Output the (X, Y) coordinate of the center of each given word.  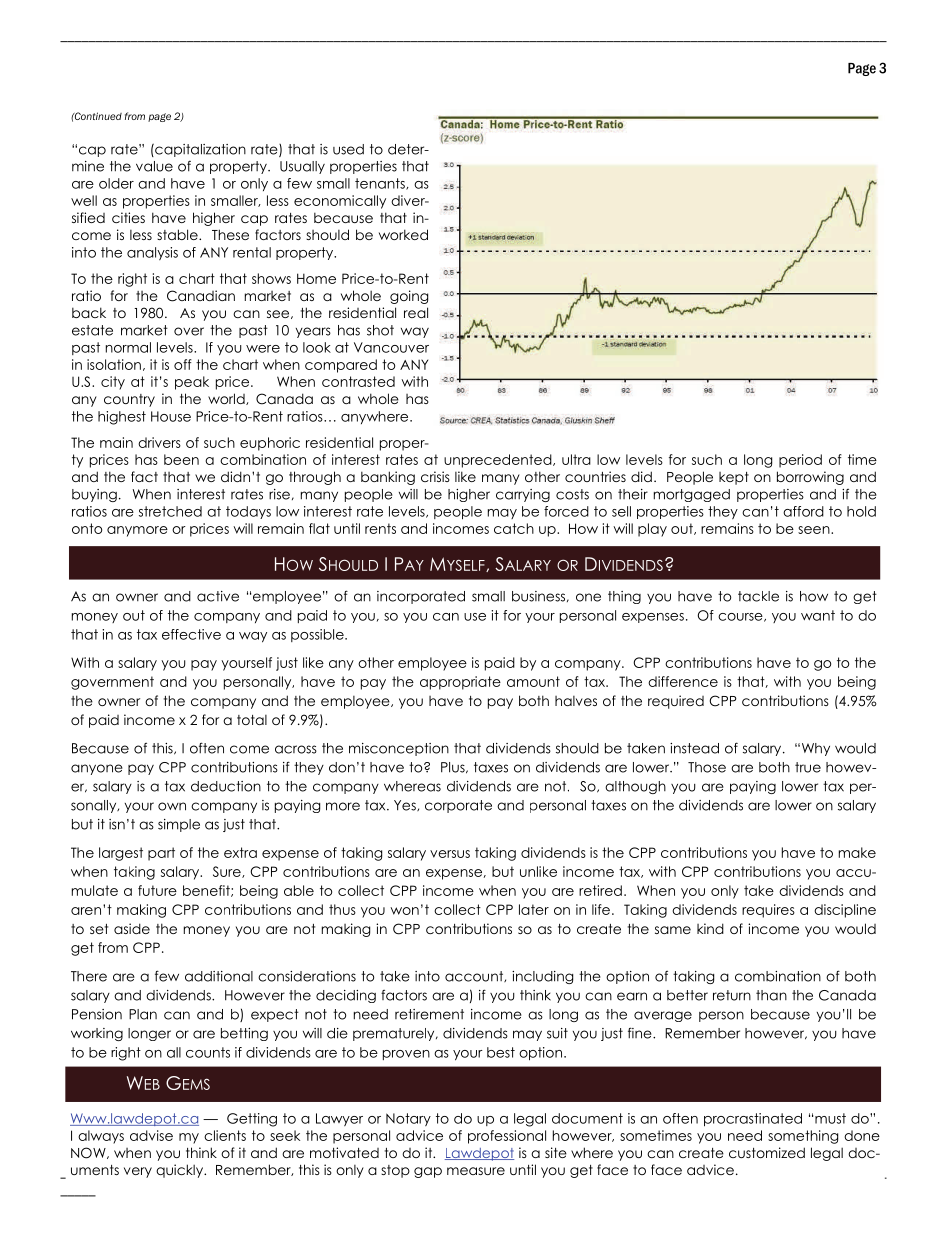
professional (507, 1137)
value (154, 166)
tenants (381, 184)
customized (767, 1152)
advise (151, 1135)
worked (403, 234)
